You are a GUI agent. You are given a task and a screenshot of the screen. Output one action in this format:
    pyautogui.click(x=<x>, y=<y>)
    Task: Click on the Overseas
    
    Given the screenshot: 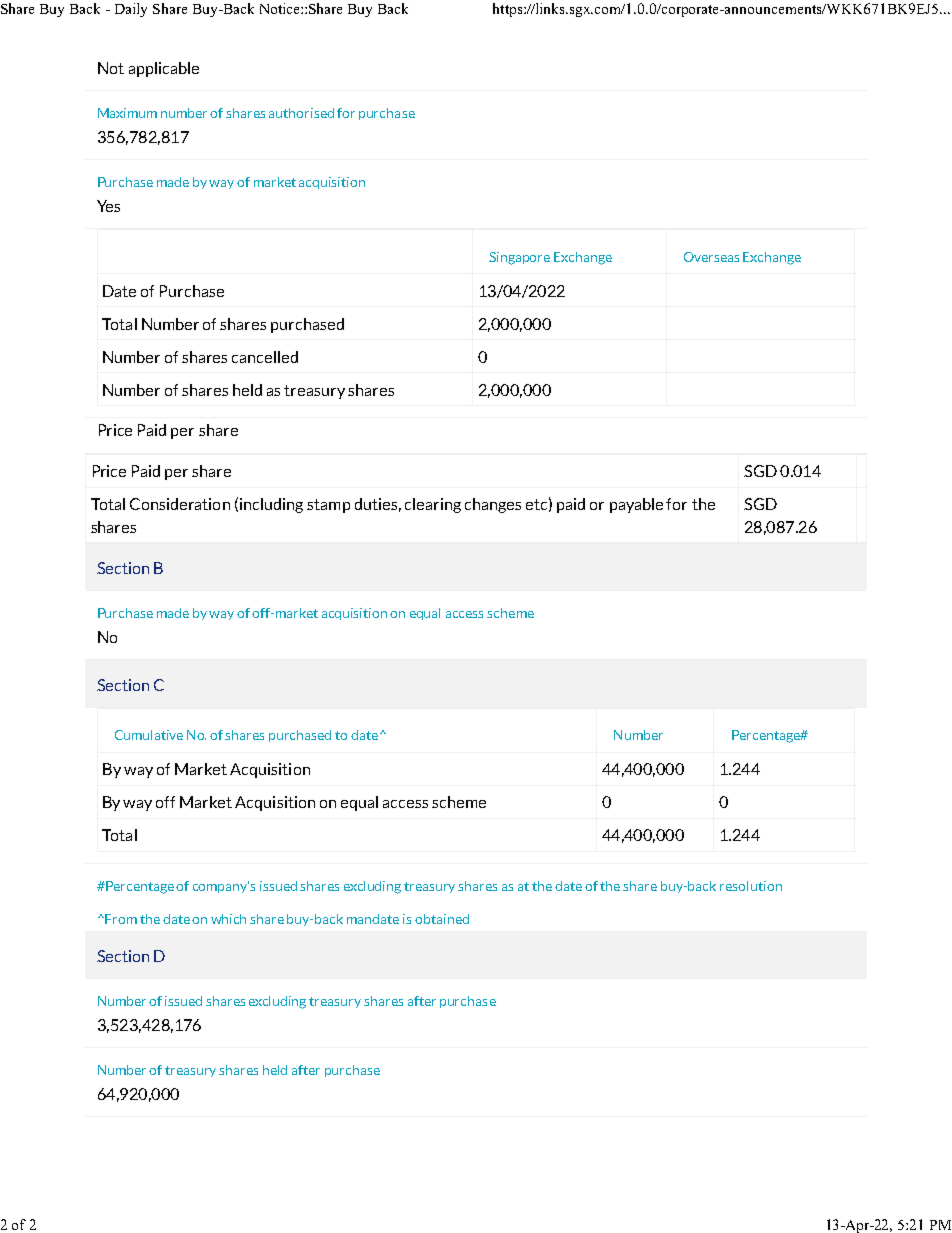 What is the action you would take?
    pyautogui.click(x=711, y=257)
